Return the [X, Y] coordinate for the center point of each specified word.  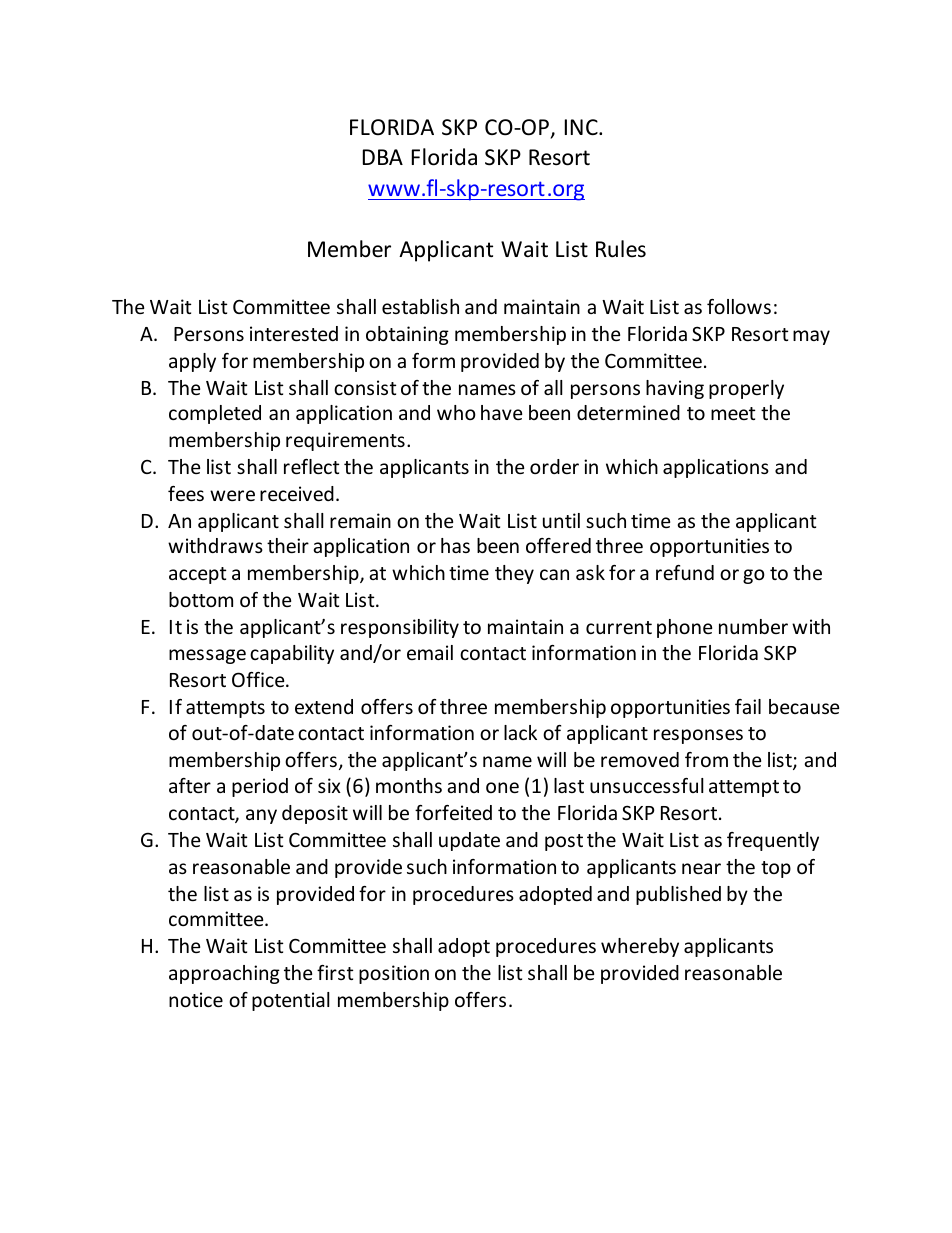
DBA [383, 157]
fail [748, 706]
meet [733, 413]
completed [215, 414]
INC [582, 127]
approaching [224, 974]
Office [259, 679]
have [501, 412]
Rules [621, 249]
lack [520, 732]
